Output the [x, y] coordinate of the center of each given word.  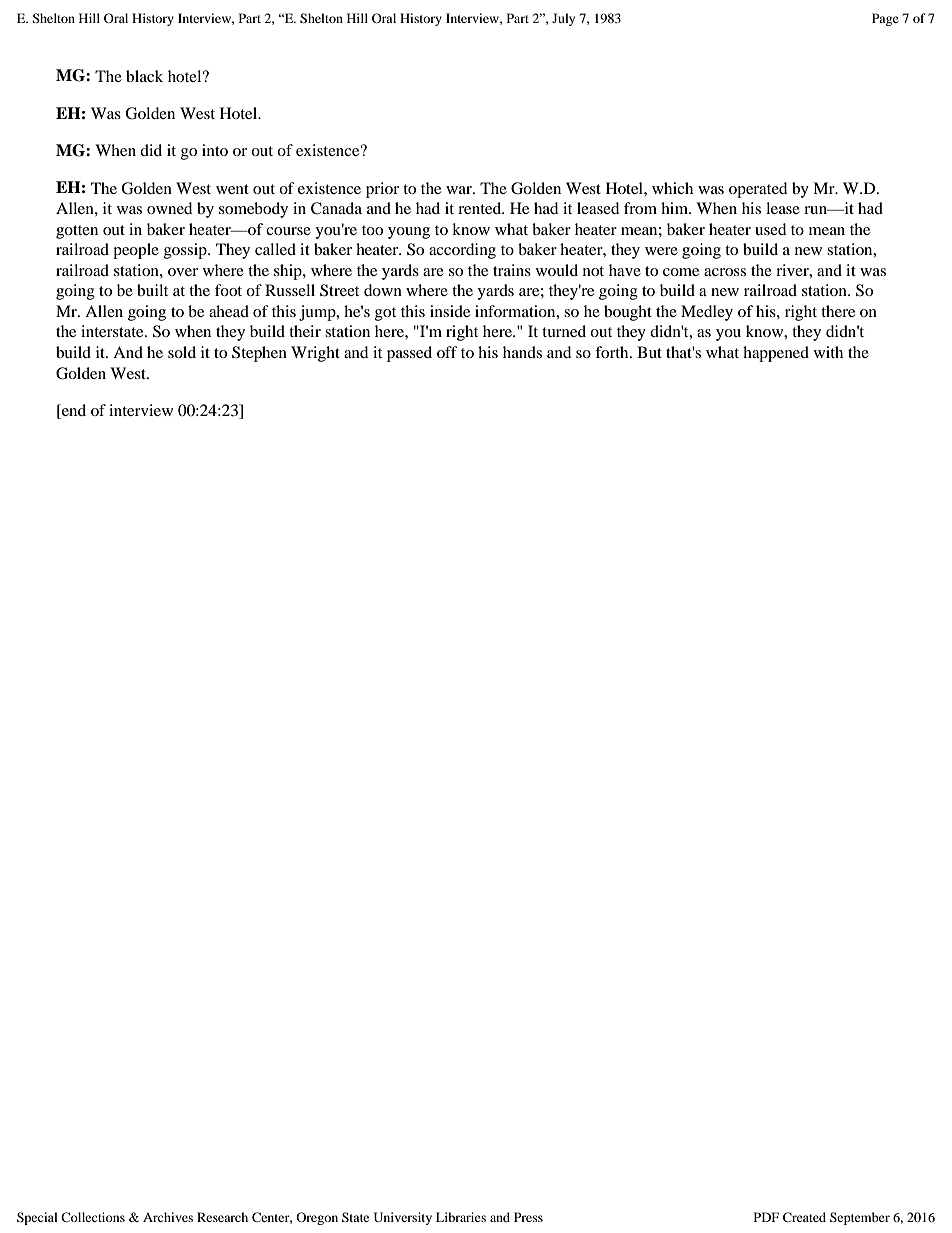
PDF [766, 1217]
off [447, 352]
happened [776, 354]
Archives [168, 1217]
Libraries [461, 1217]
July [563, 19]
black [144, 76]
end [73, 411]
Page [885, 19]
